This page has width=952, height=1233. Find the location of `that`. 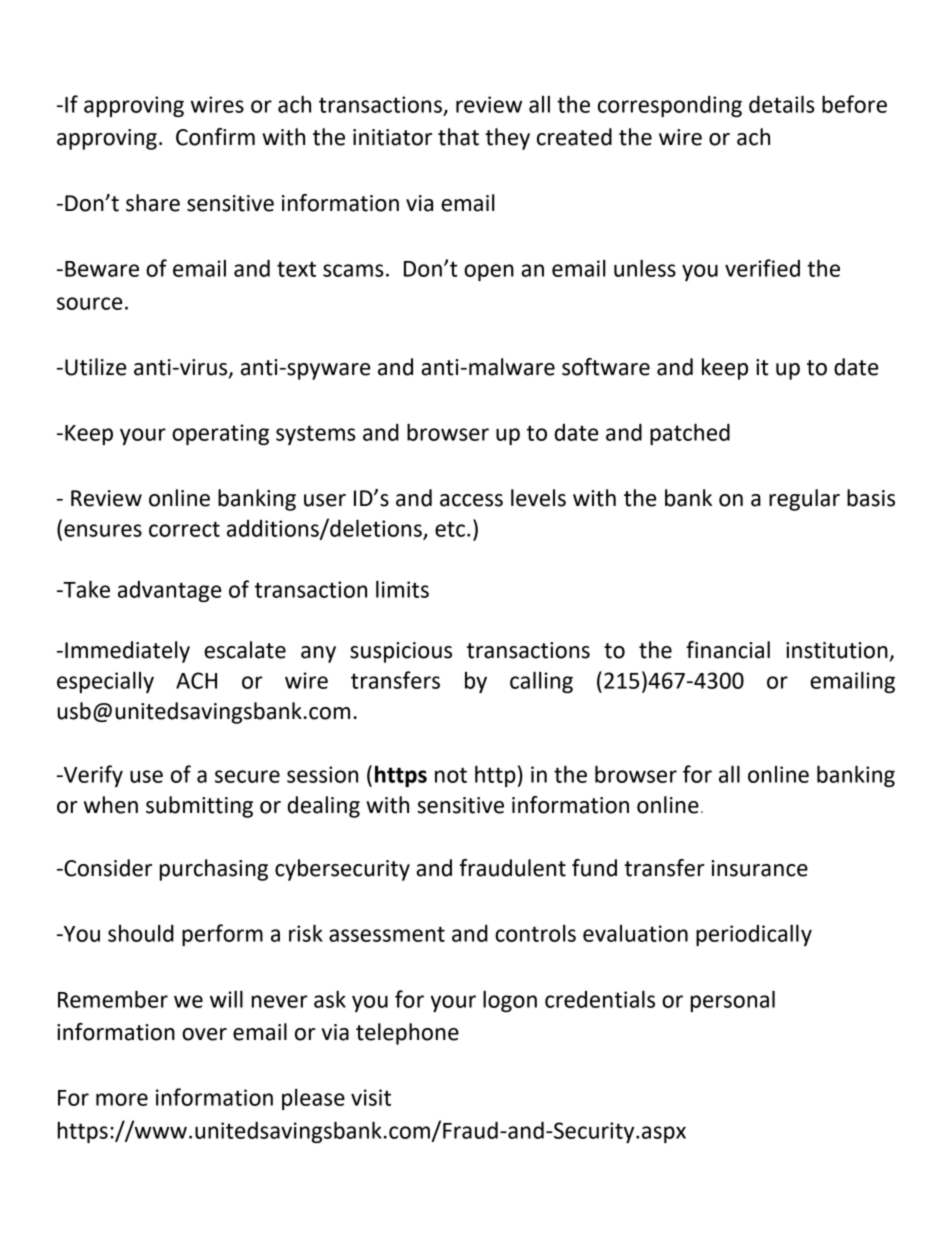

that is located at coordinates (458, 137).
